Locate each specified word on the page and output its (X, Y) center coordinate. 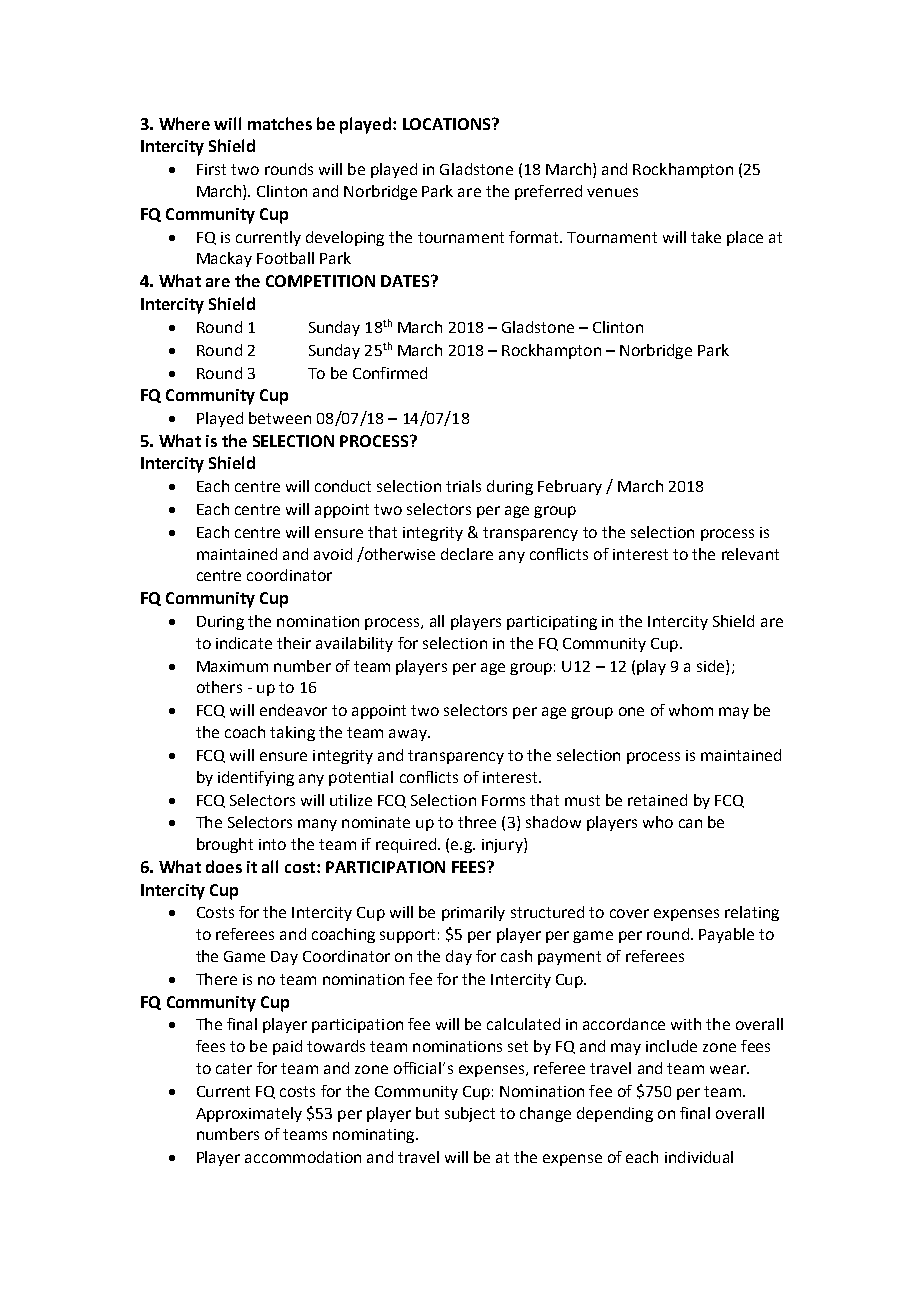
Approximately (249, 1114)
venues (612, 192)
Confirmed (390, 373)
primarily (473, 913)
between (280, 418)
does (224, 866)
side (712, 666)
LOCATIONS (448, 124)
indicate (244, 643)
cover (629, 913)
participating (552, 623)
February (570, 487)
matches (280, 123)
